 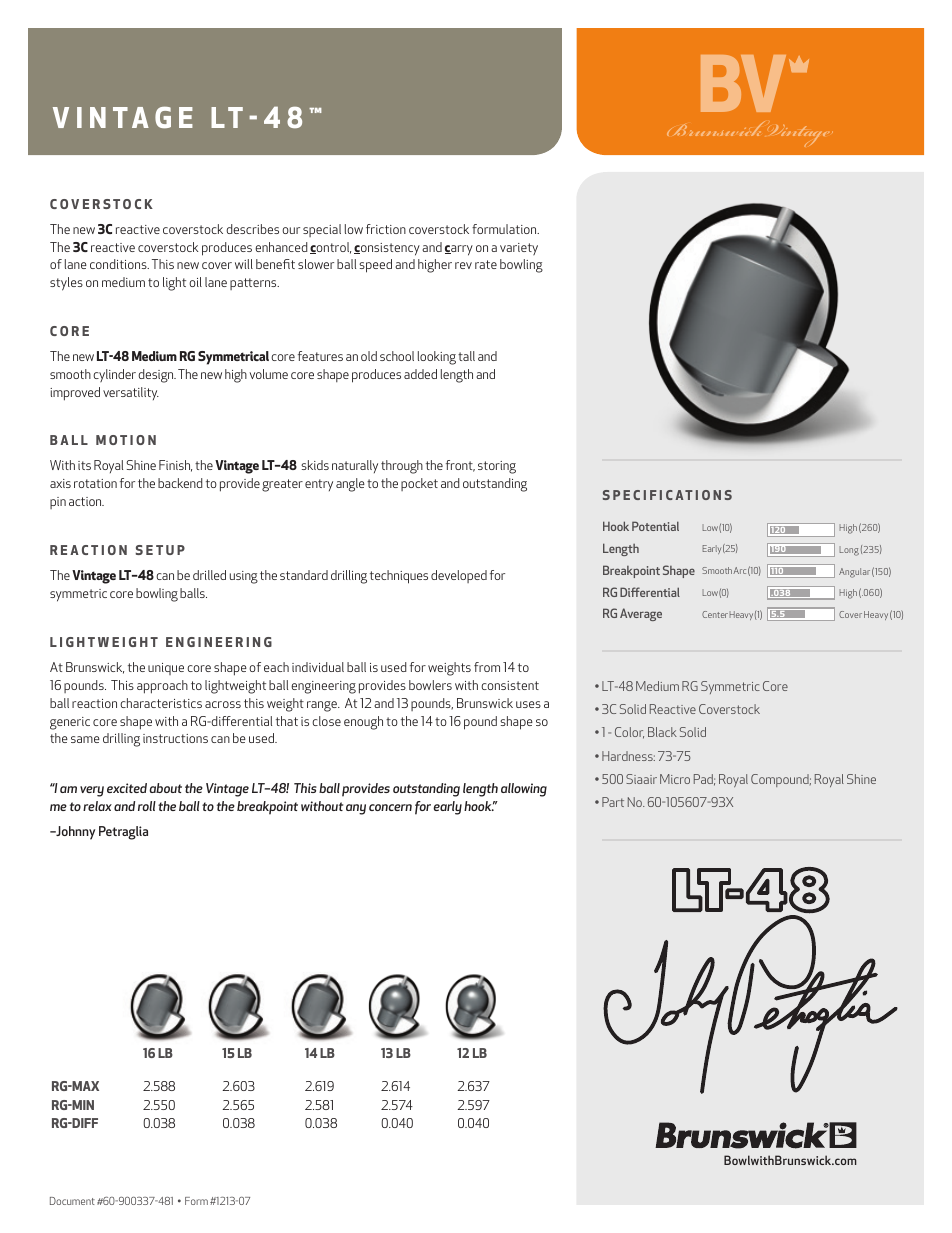 What do you see at coordinates (662, 732) in the screenshot?
I see `Black` at bounding box center [662, 732].
